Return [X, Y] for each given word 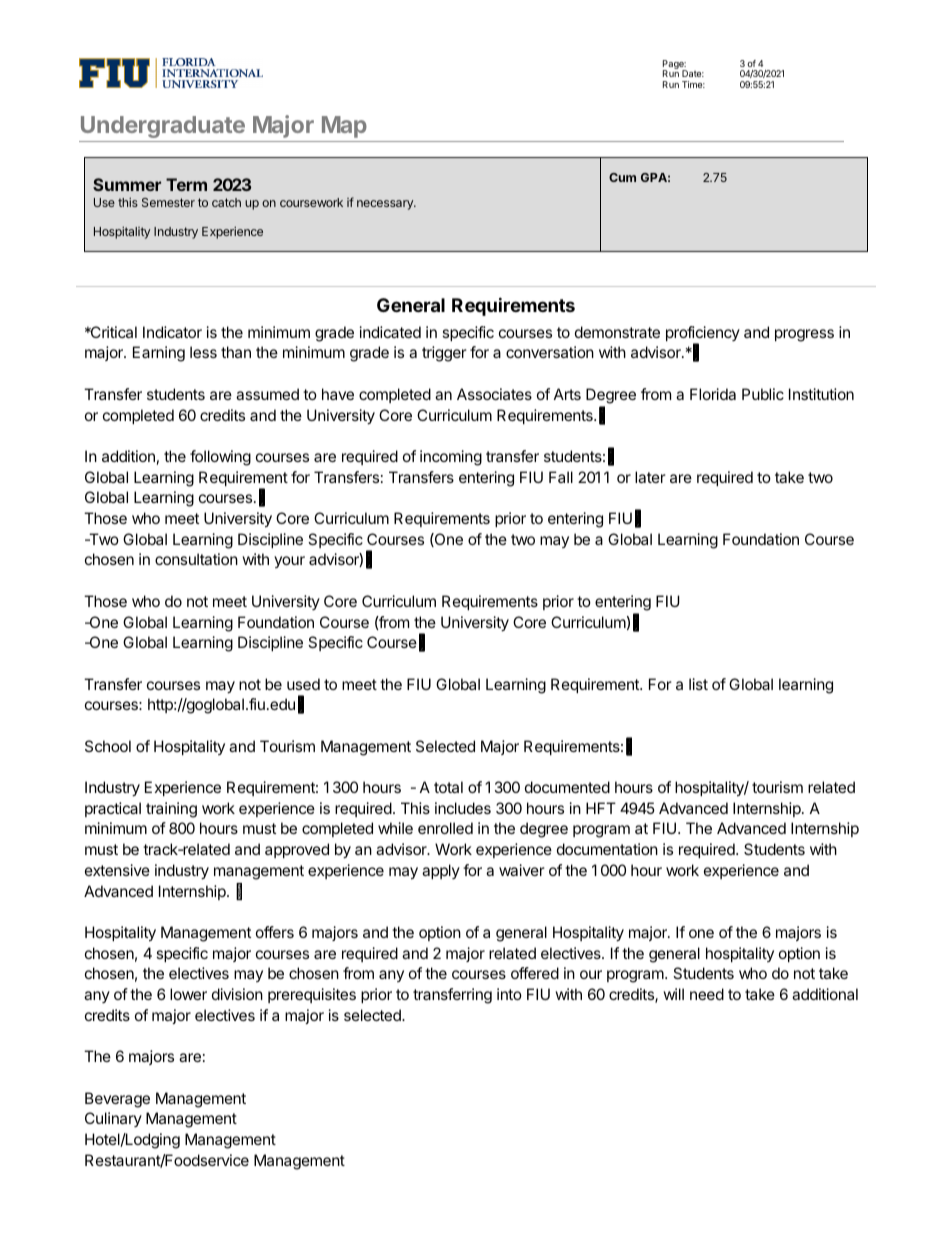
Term [186, 184]
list [698, 684]
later [650, 477]
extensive [117, 870]
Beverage [117, 1100]
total [448, 787]
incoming [451, 458]
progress [804, 335]
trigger [444, 354]
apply [441, 871]
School [108, 746]
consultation [196, 559]
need [707, 994]
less [203, 352]
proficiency [703, 335]
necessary [386, 205]
